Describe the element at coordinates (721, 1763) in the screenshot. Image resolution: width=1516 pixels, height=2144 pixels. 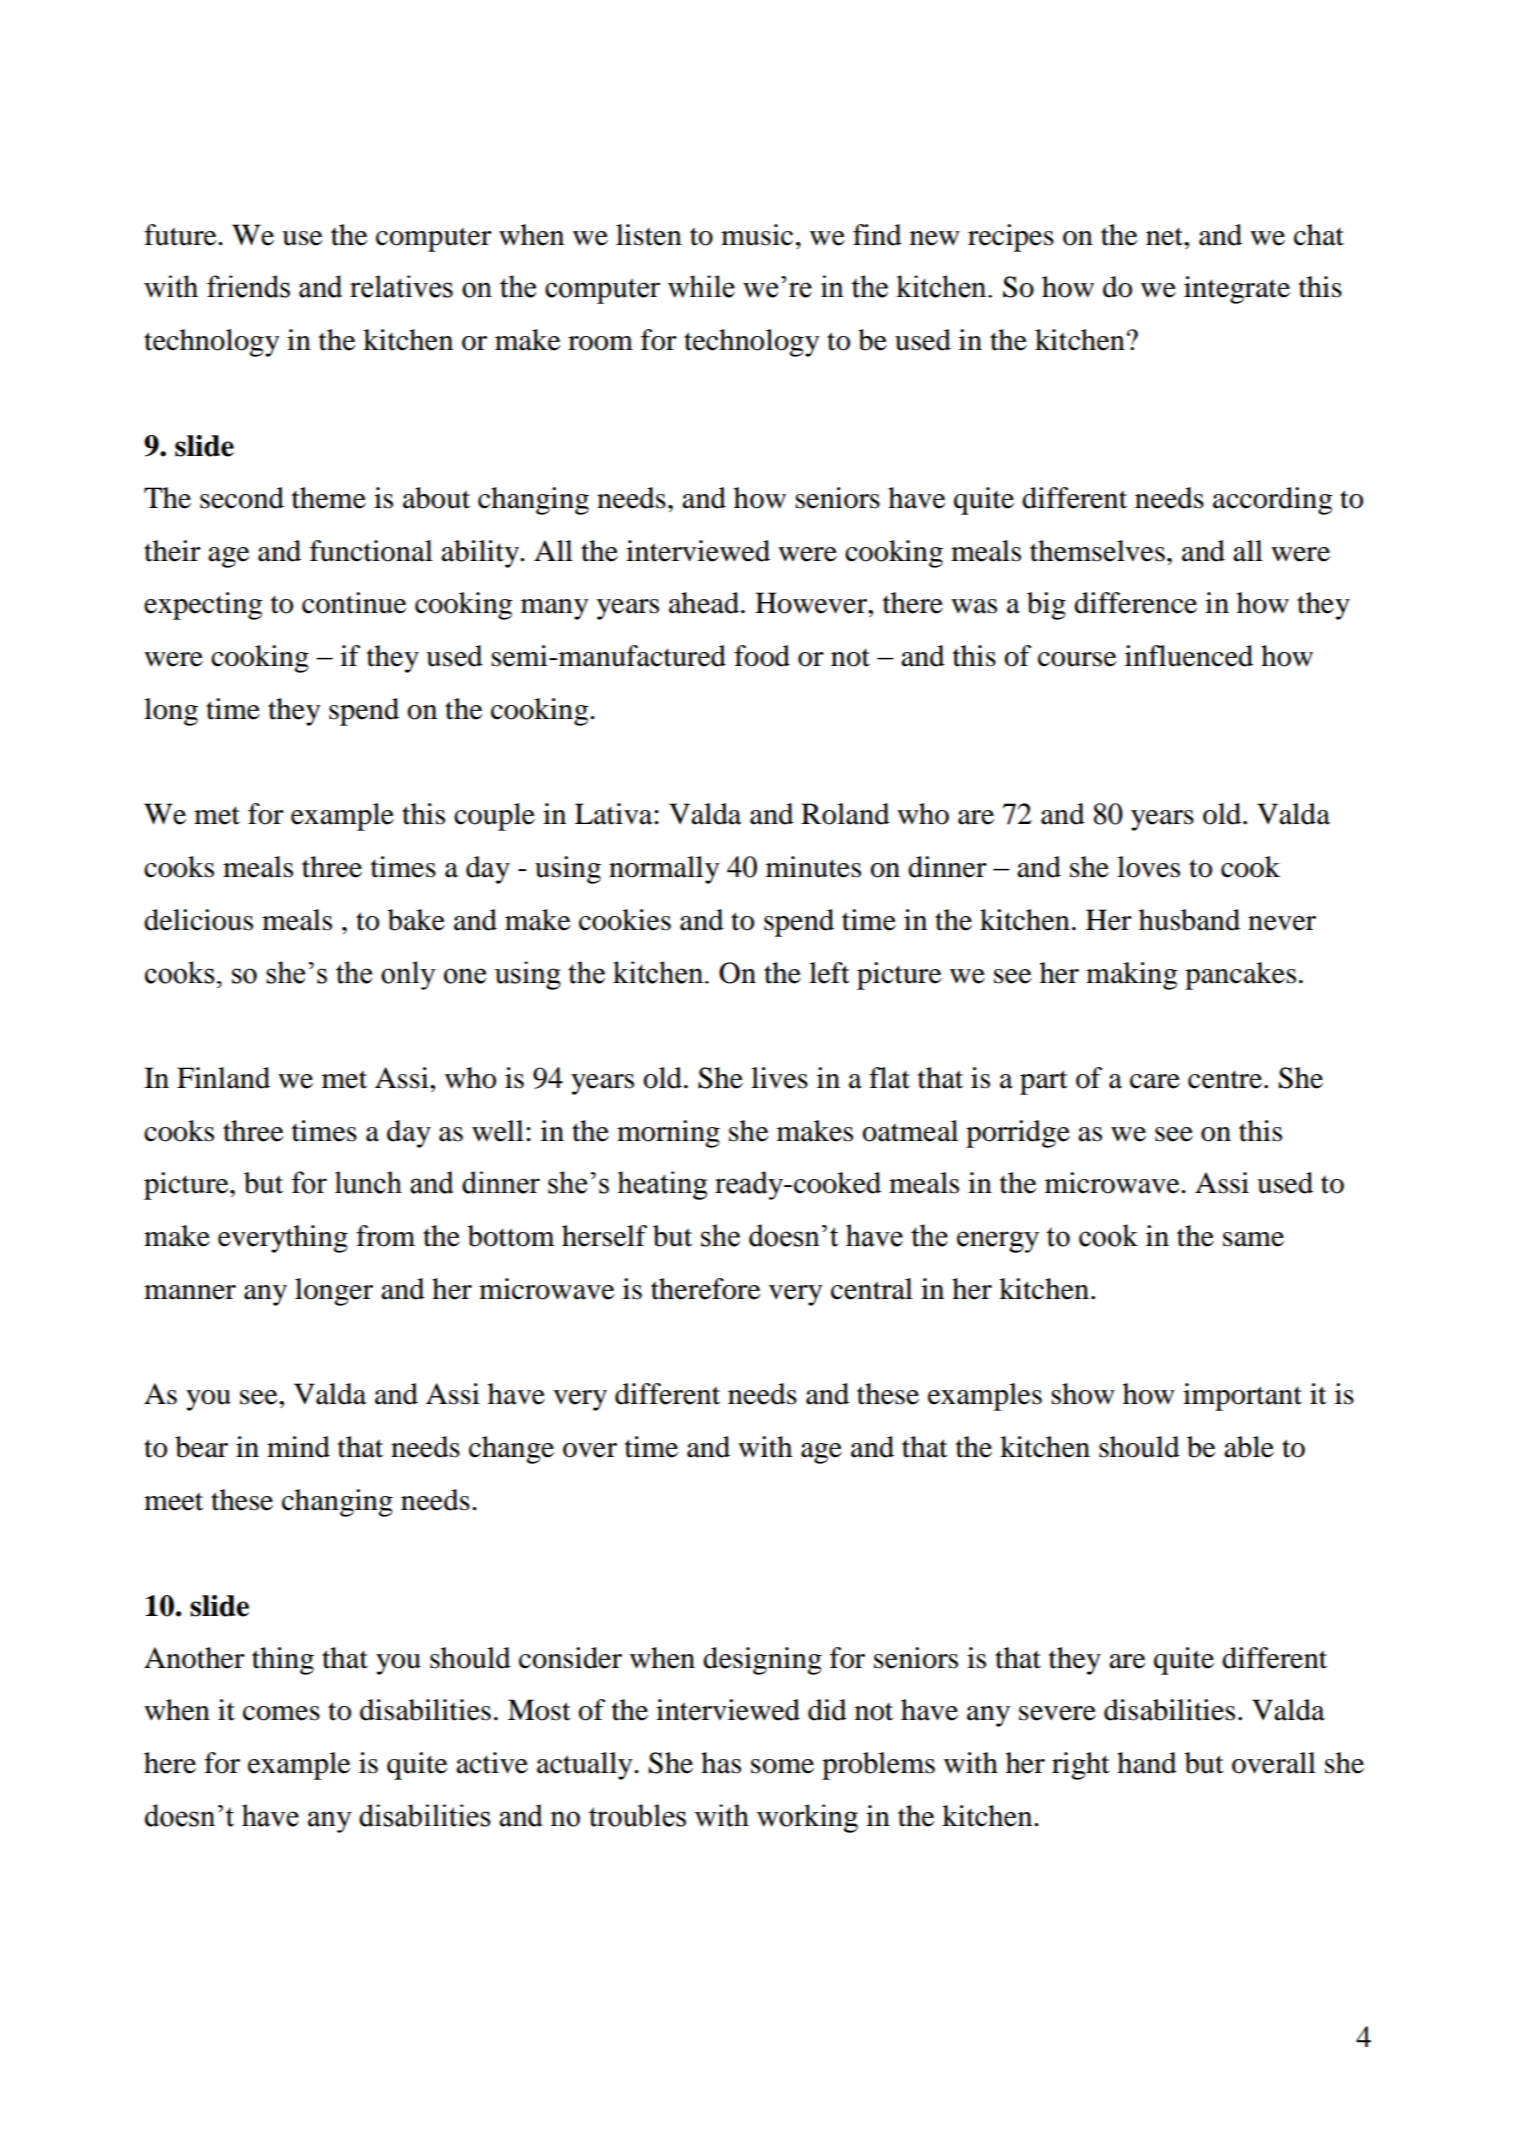
I see `has` at that location.
